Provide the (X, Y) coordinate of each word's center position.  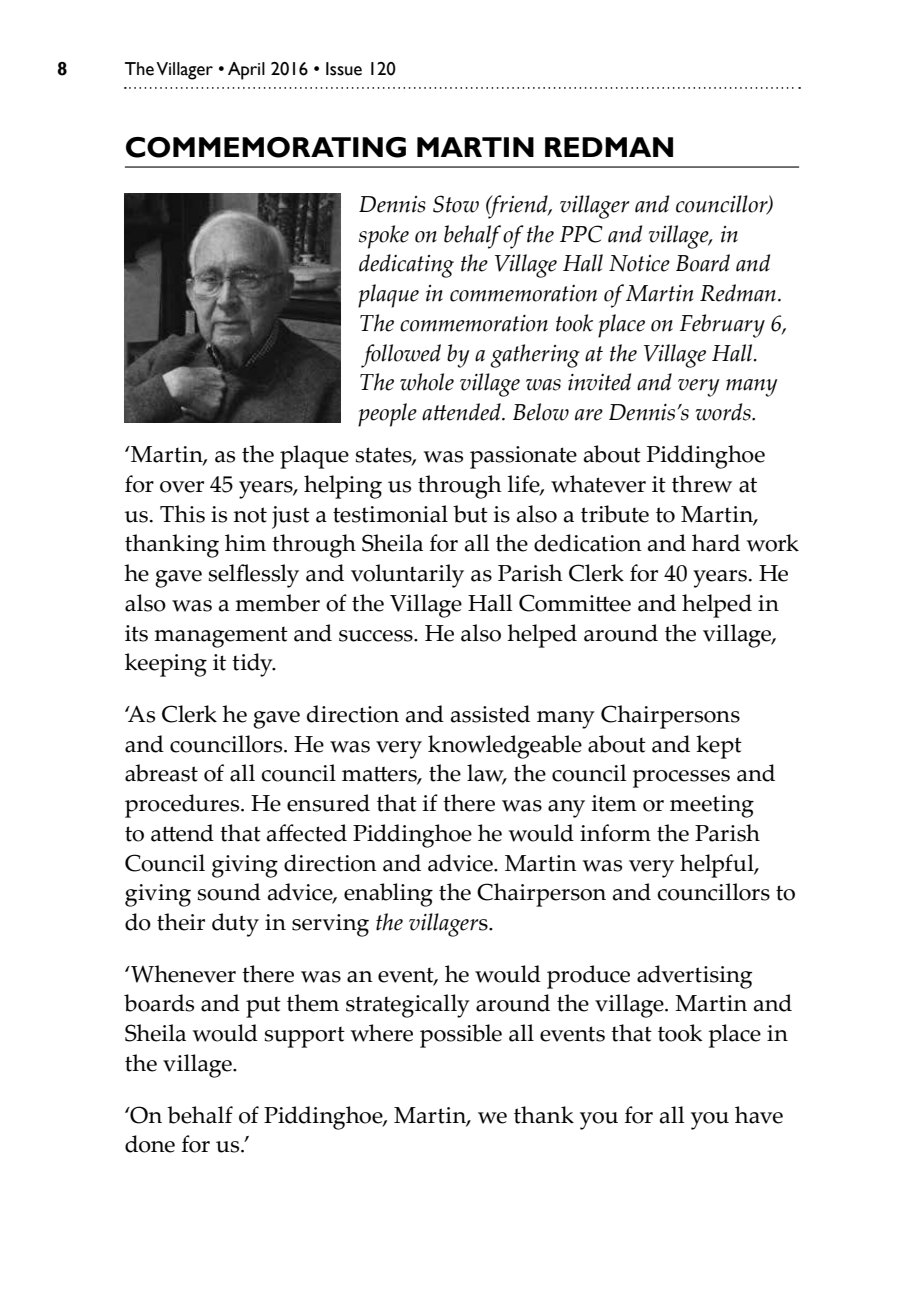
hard (716, 543)
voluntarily (407, 576)
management (221, 637)
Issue (344, 69)
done (150, 1144)
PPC (581, 234)
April (246, 71)
